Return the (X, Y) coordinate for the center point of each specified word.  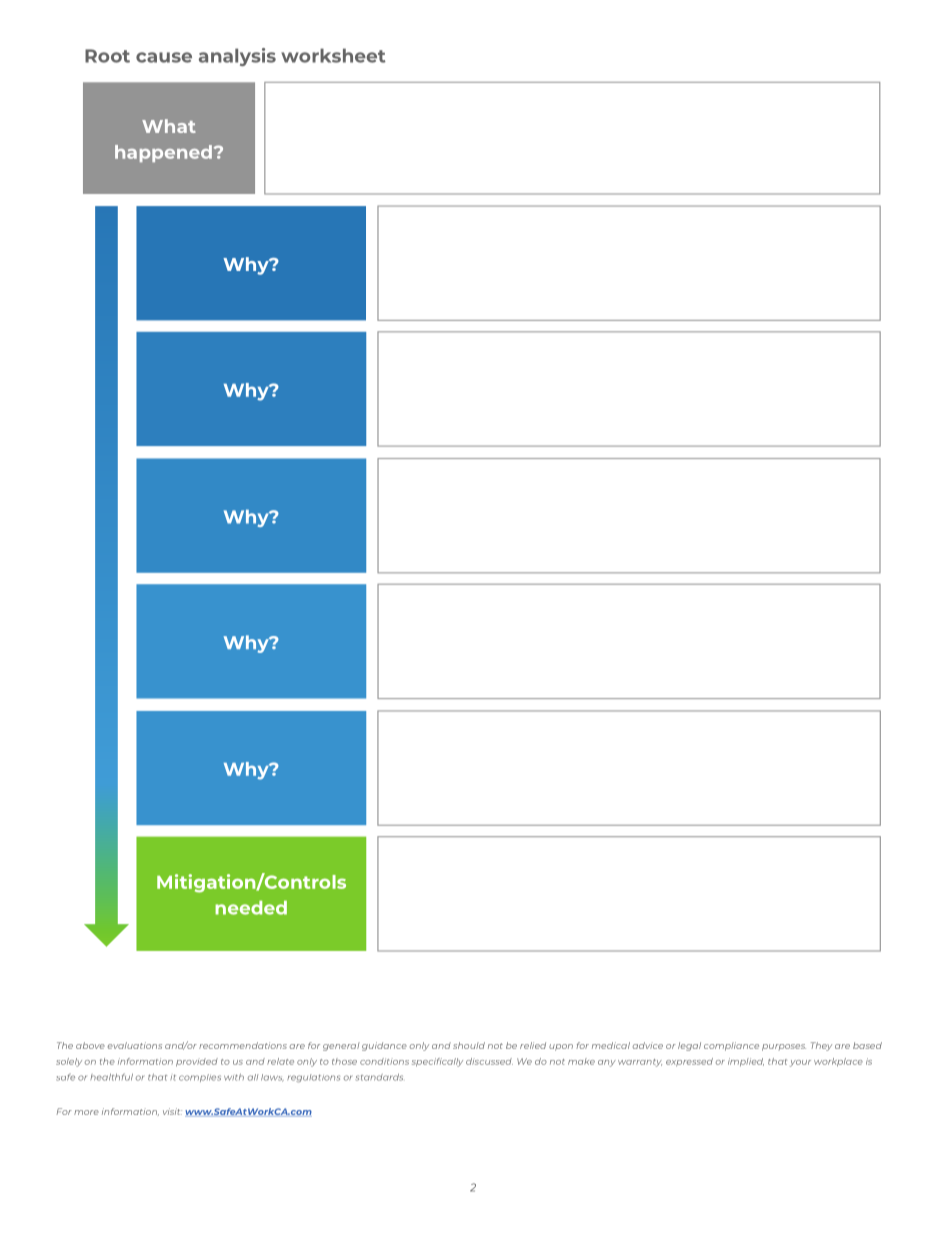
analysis (237, 57)
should (469, 1045)
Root (107, 56)
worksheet (333, 55)
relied (533, 1045)
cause (164, 57)
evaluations (135, 1045)
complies (200, 1078)
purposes (784, 1047)
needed (251, 908)
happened (163, 153)
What (169, 126)
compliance (731, 1046)
